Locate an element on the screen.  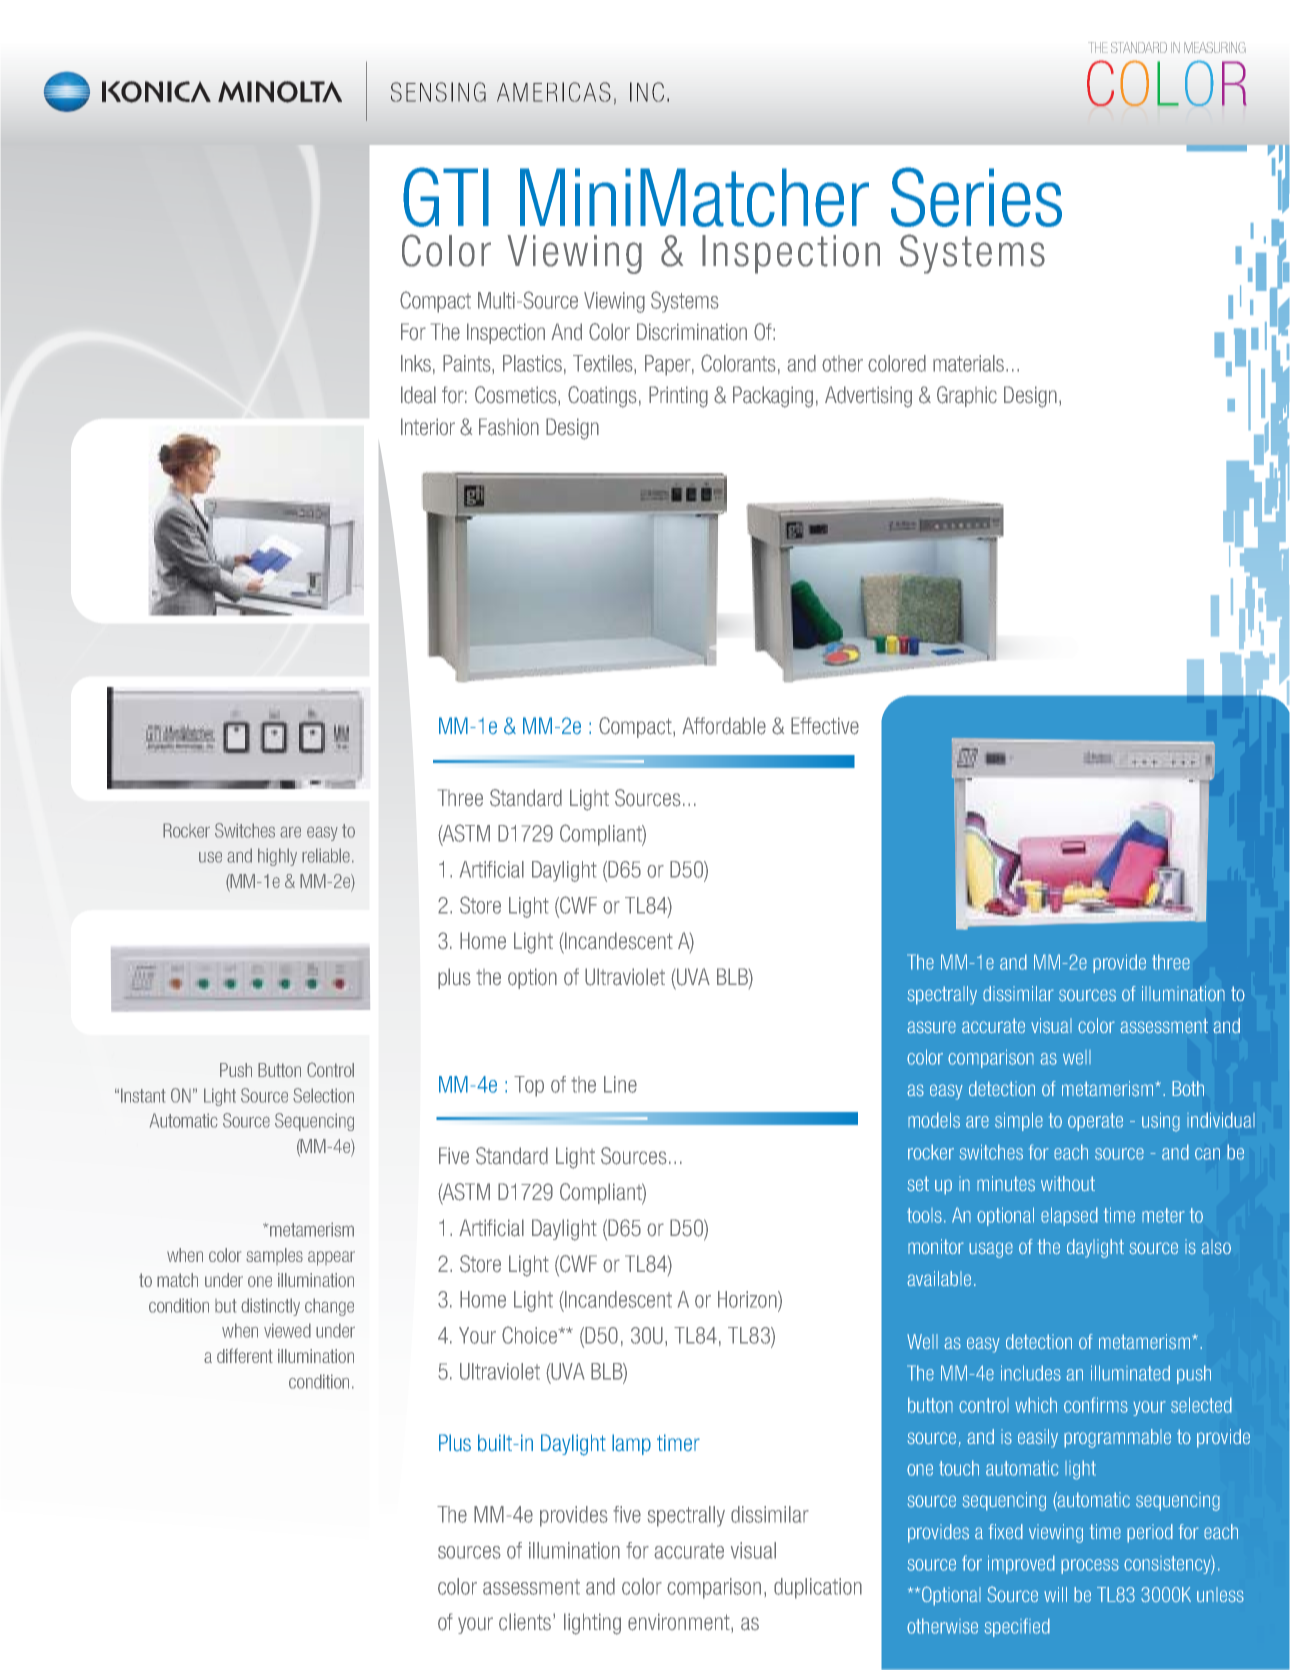
GTI is located at coordinates (446, 197).
